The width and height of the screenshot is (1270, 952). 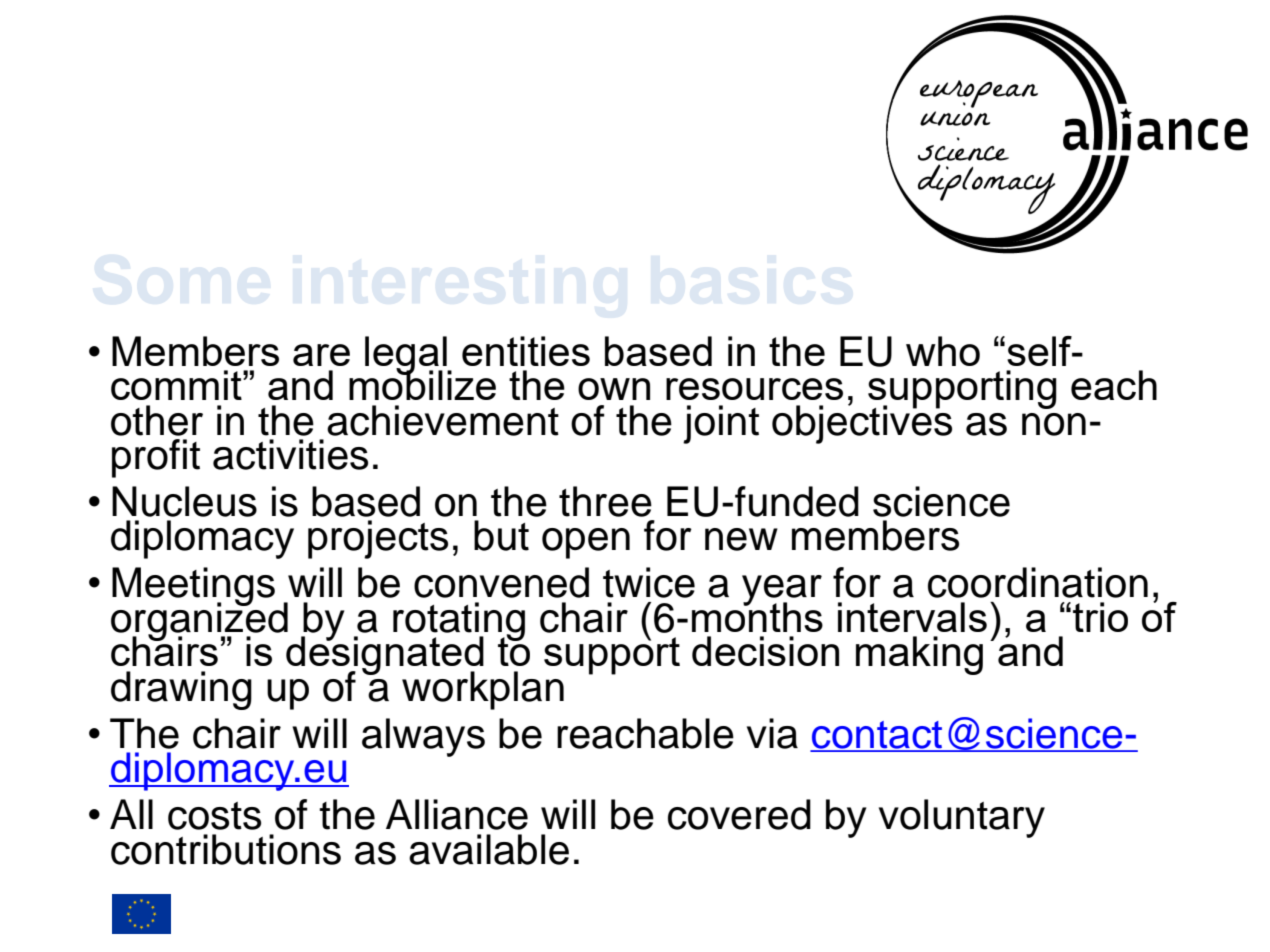 What do you see at coordinates (226, 849) in the screenshot?
I see `contributions` at bounding box center [226, 849].
